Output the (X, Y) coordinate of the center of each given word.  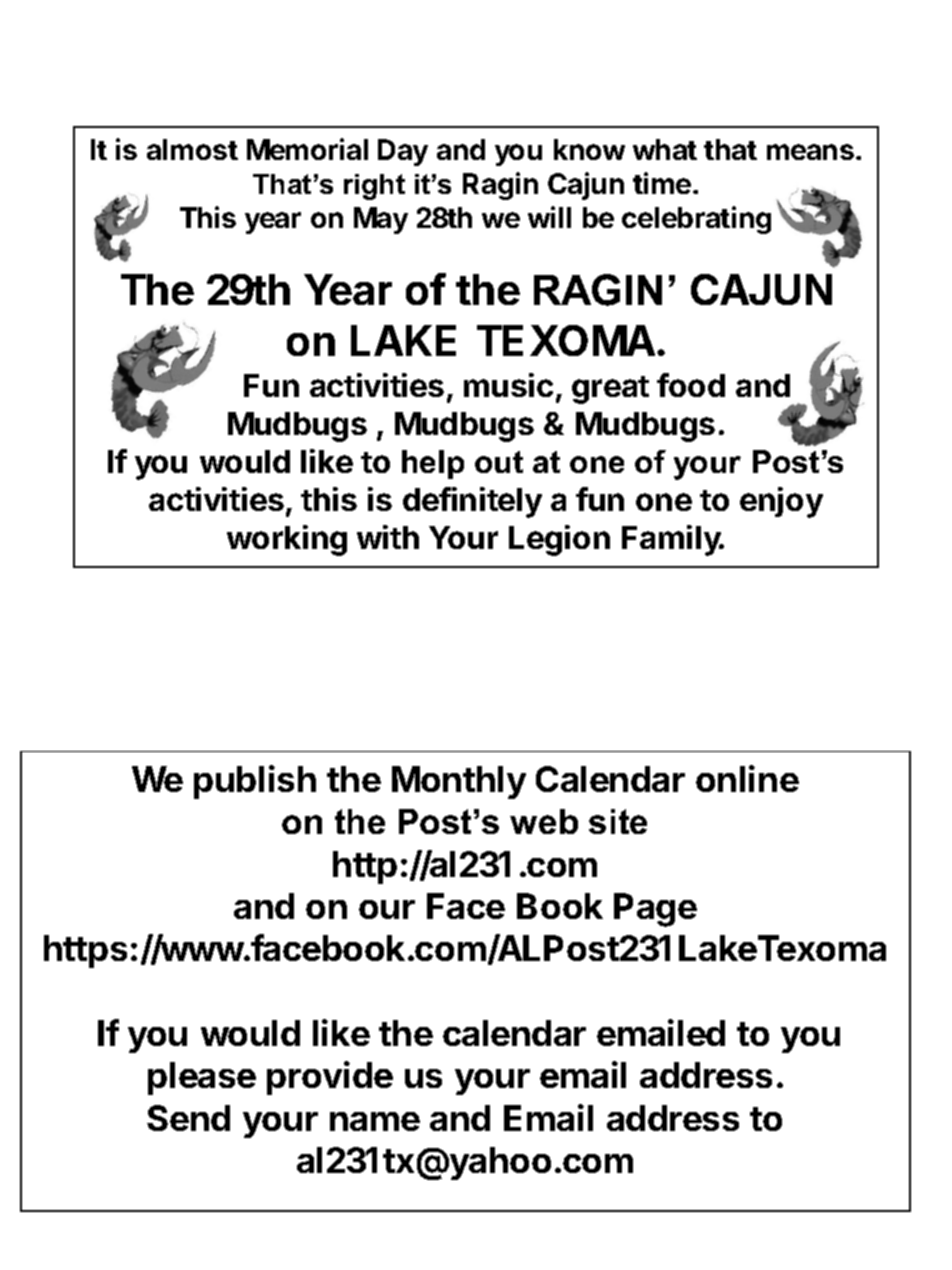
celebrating (696, 220)
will (549, 217)
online (747, 778)
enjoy (781, 502)
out (499, 462)
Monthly (459, 782)
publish (255, 782)
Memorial (307, 149)
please (202, 1078)
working (287, 540)
